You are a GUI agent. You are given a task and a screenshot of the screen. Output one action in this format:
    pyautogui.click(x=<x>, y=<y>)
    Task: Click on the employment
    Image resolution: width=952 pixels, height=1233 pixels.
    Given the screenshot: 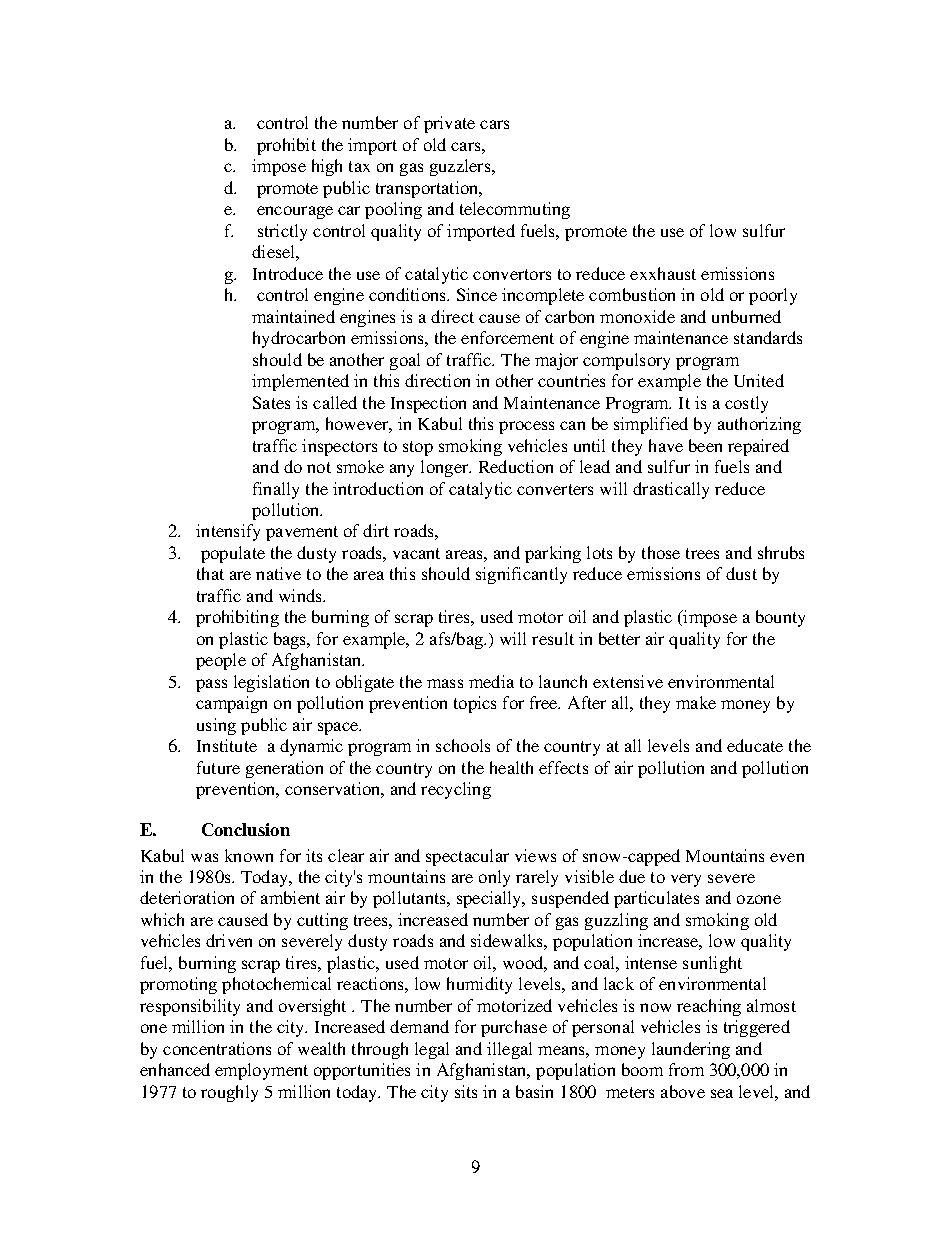 What is the action you would take?
    pyautogui.click(x=261, y=1071)
